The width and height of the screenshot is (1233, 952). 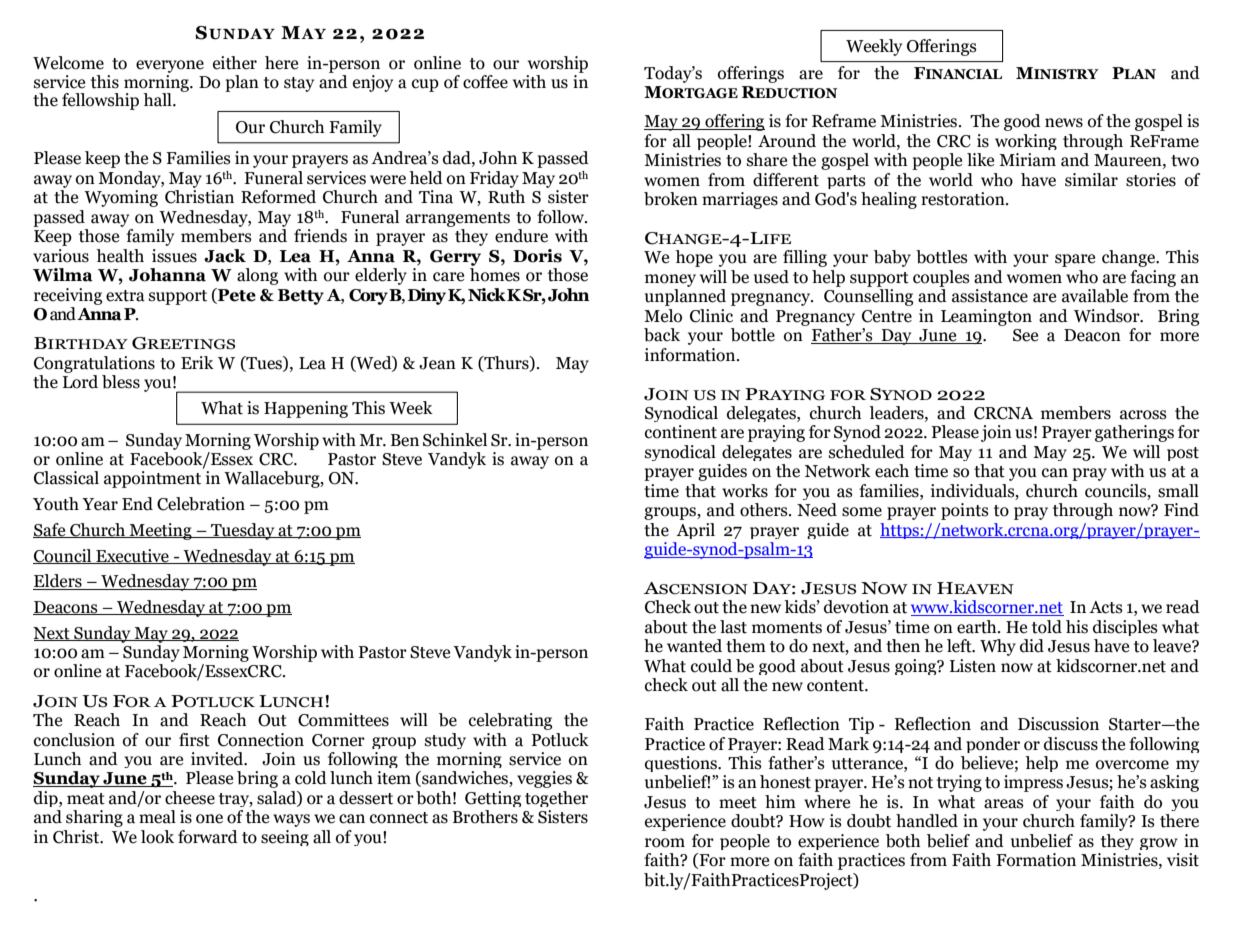 What do you see at coordinates (132, 556) in the screenshot?
I see `Executive` at bounding box center [132, 556].
